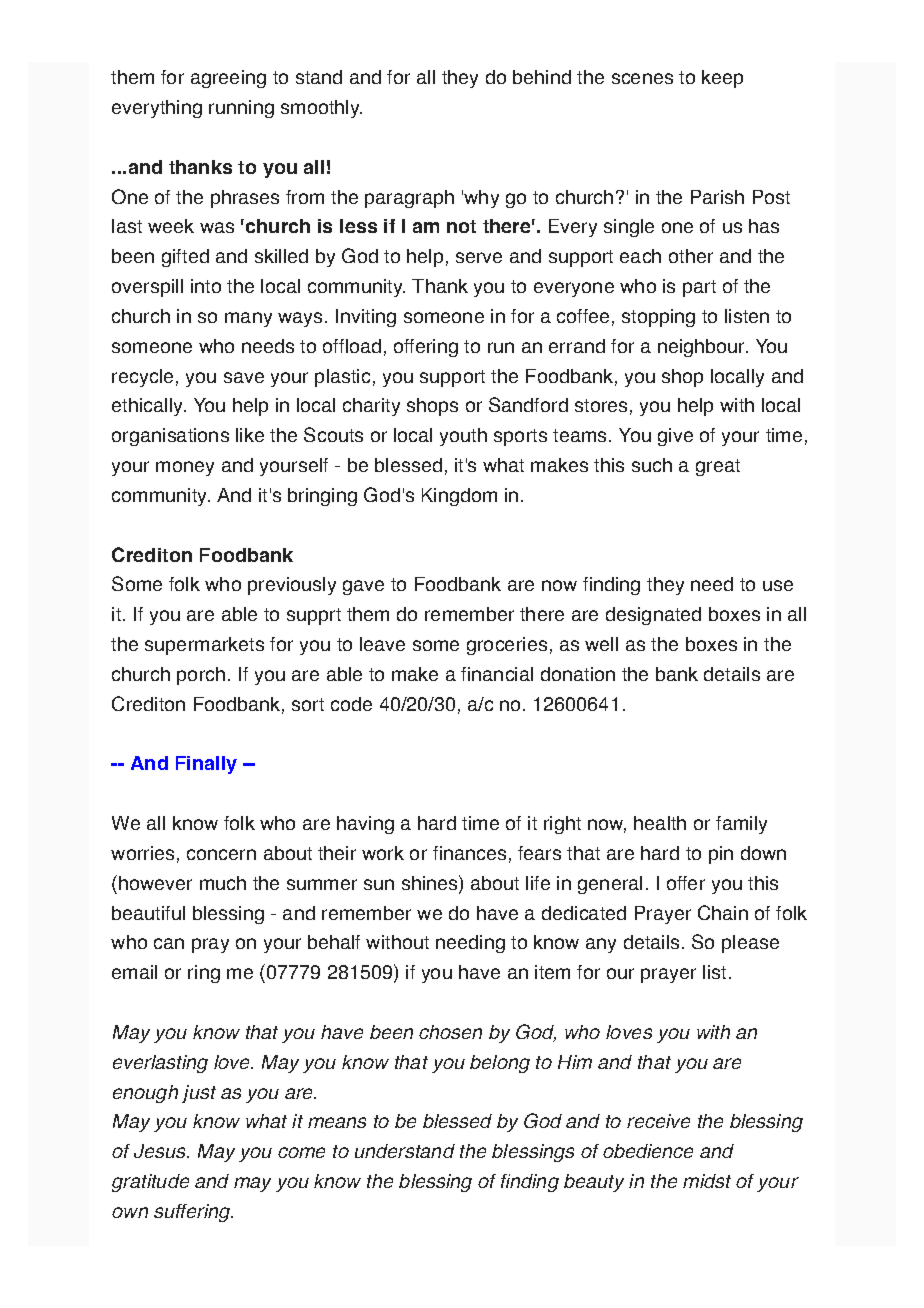 The width and height of the image is (924, 1308). I want to click on Chain, so click(723, 912).
